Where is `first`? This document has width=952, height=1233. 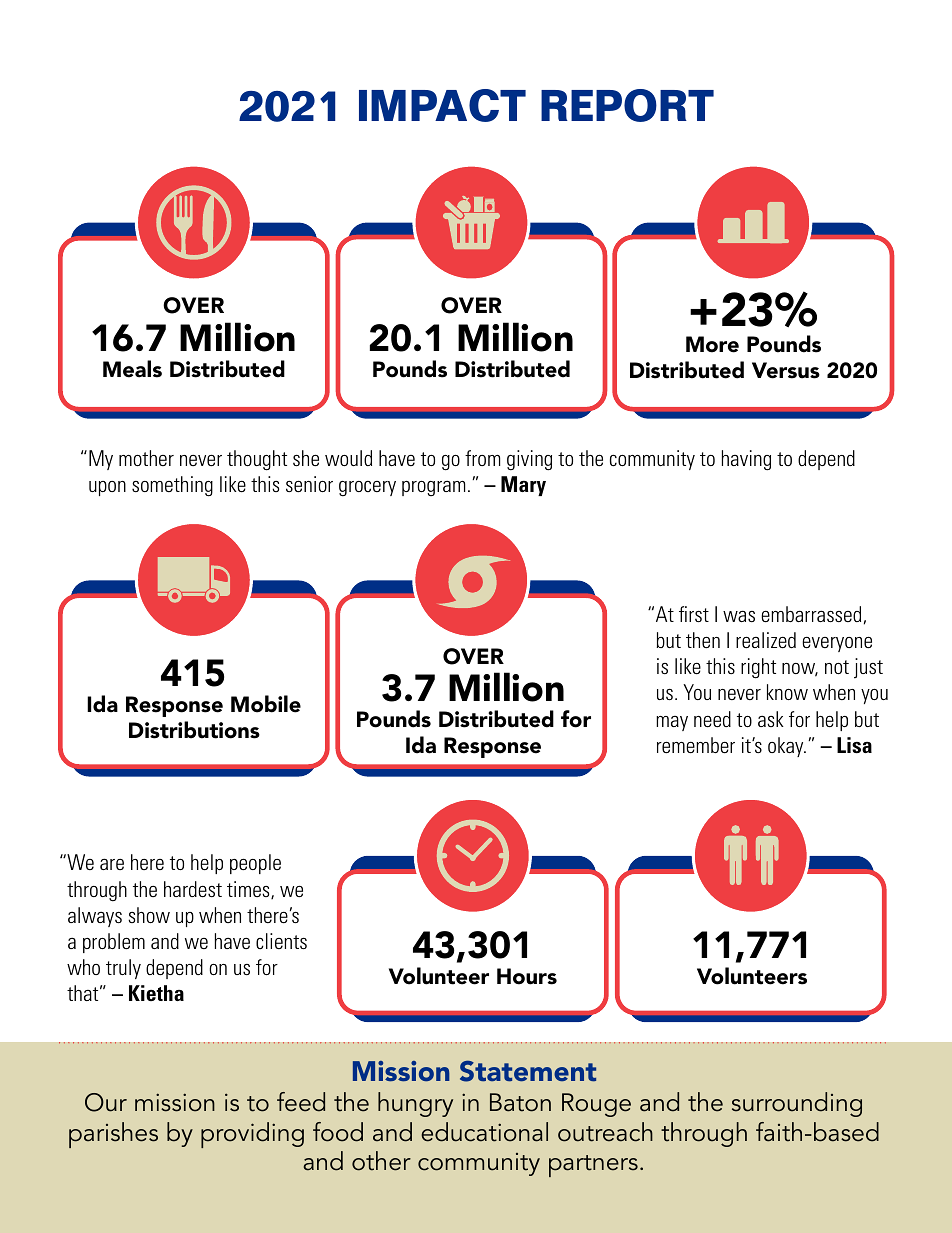
first is located at coordinates (694, 614).
